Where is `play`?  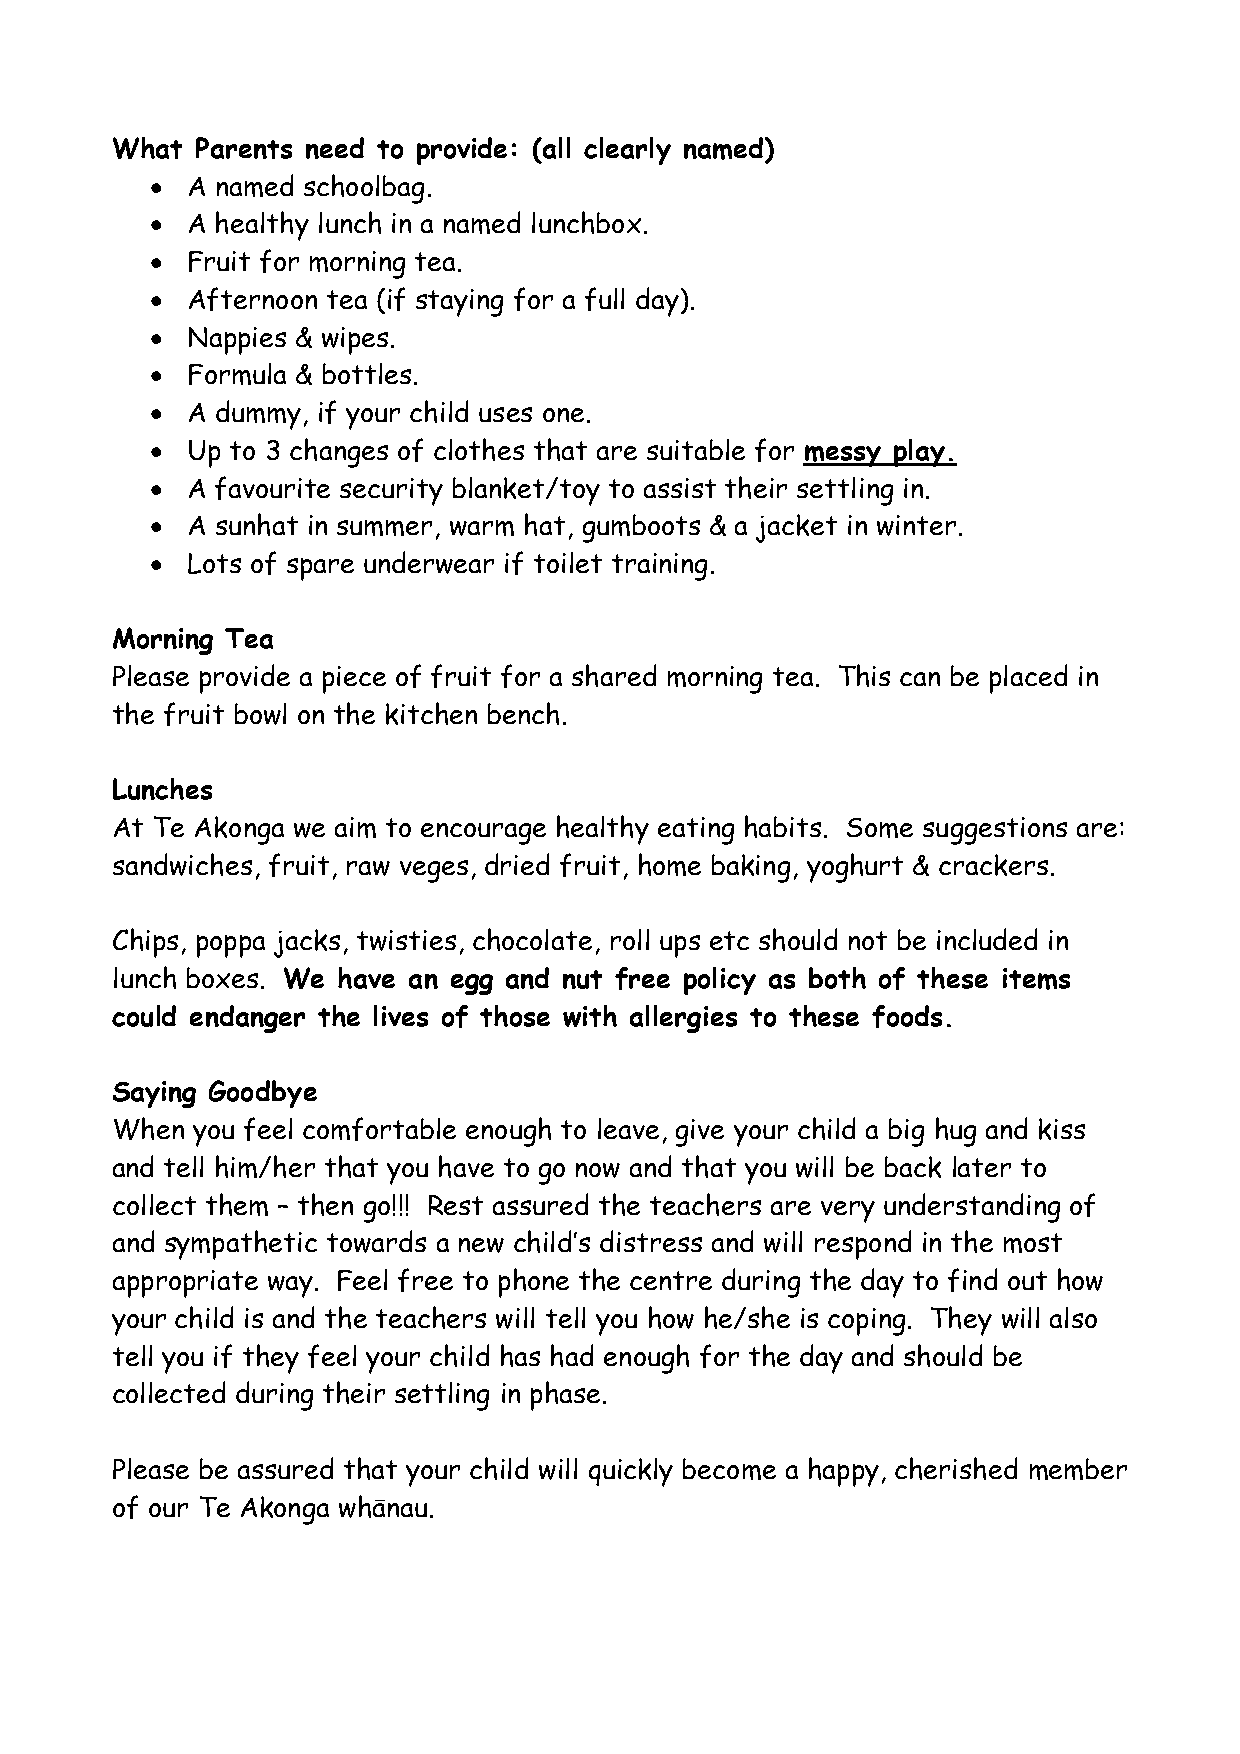 play is located at coordinates (919, 453).
